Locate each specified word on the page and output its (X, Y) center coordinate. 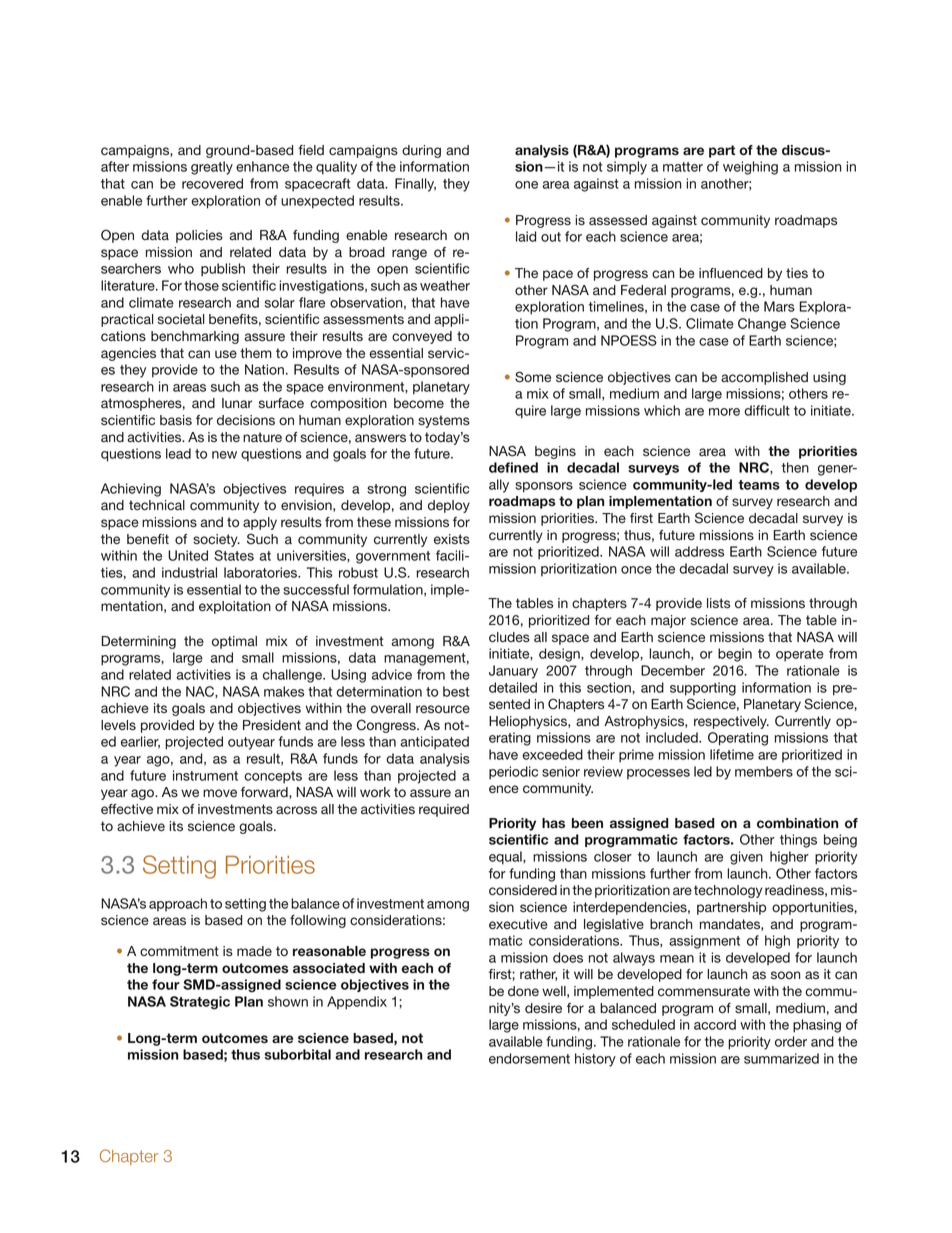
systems (444, 421)
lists (718, 603)
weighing (750, 168)
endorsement (529, 1058)
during (421, 151)
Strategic (200, 1003)
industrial (189, 572)
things (798, 841)
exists (452, 539)
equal (506, 858)
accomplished (764, 378)
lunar (237, 403)
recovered (212, 183)
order (791, 1041)
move (220, 793)
